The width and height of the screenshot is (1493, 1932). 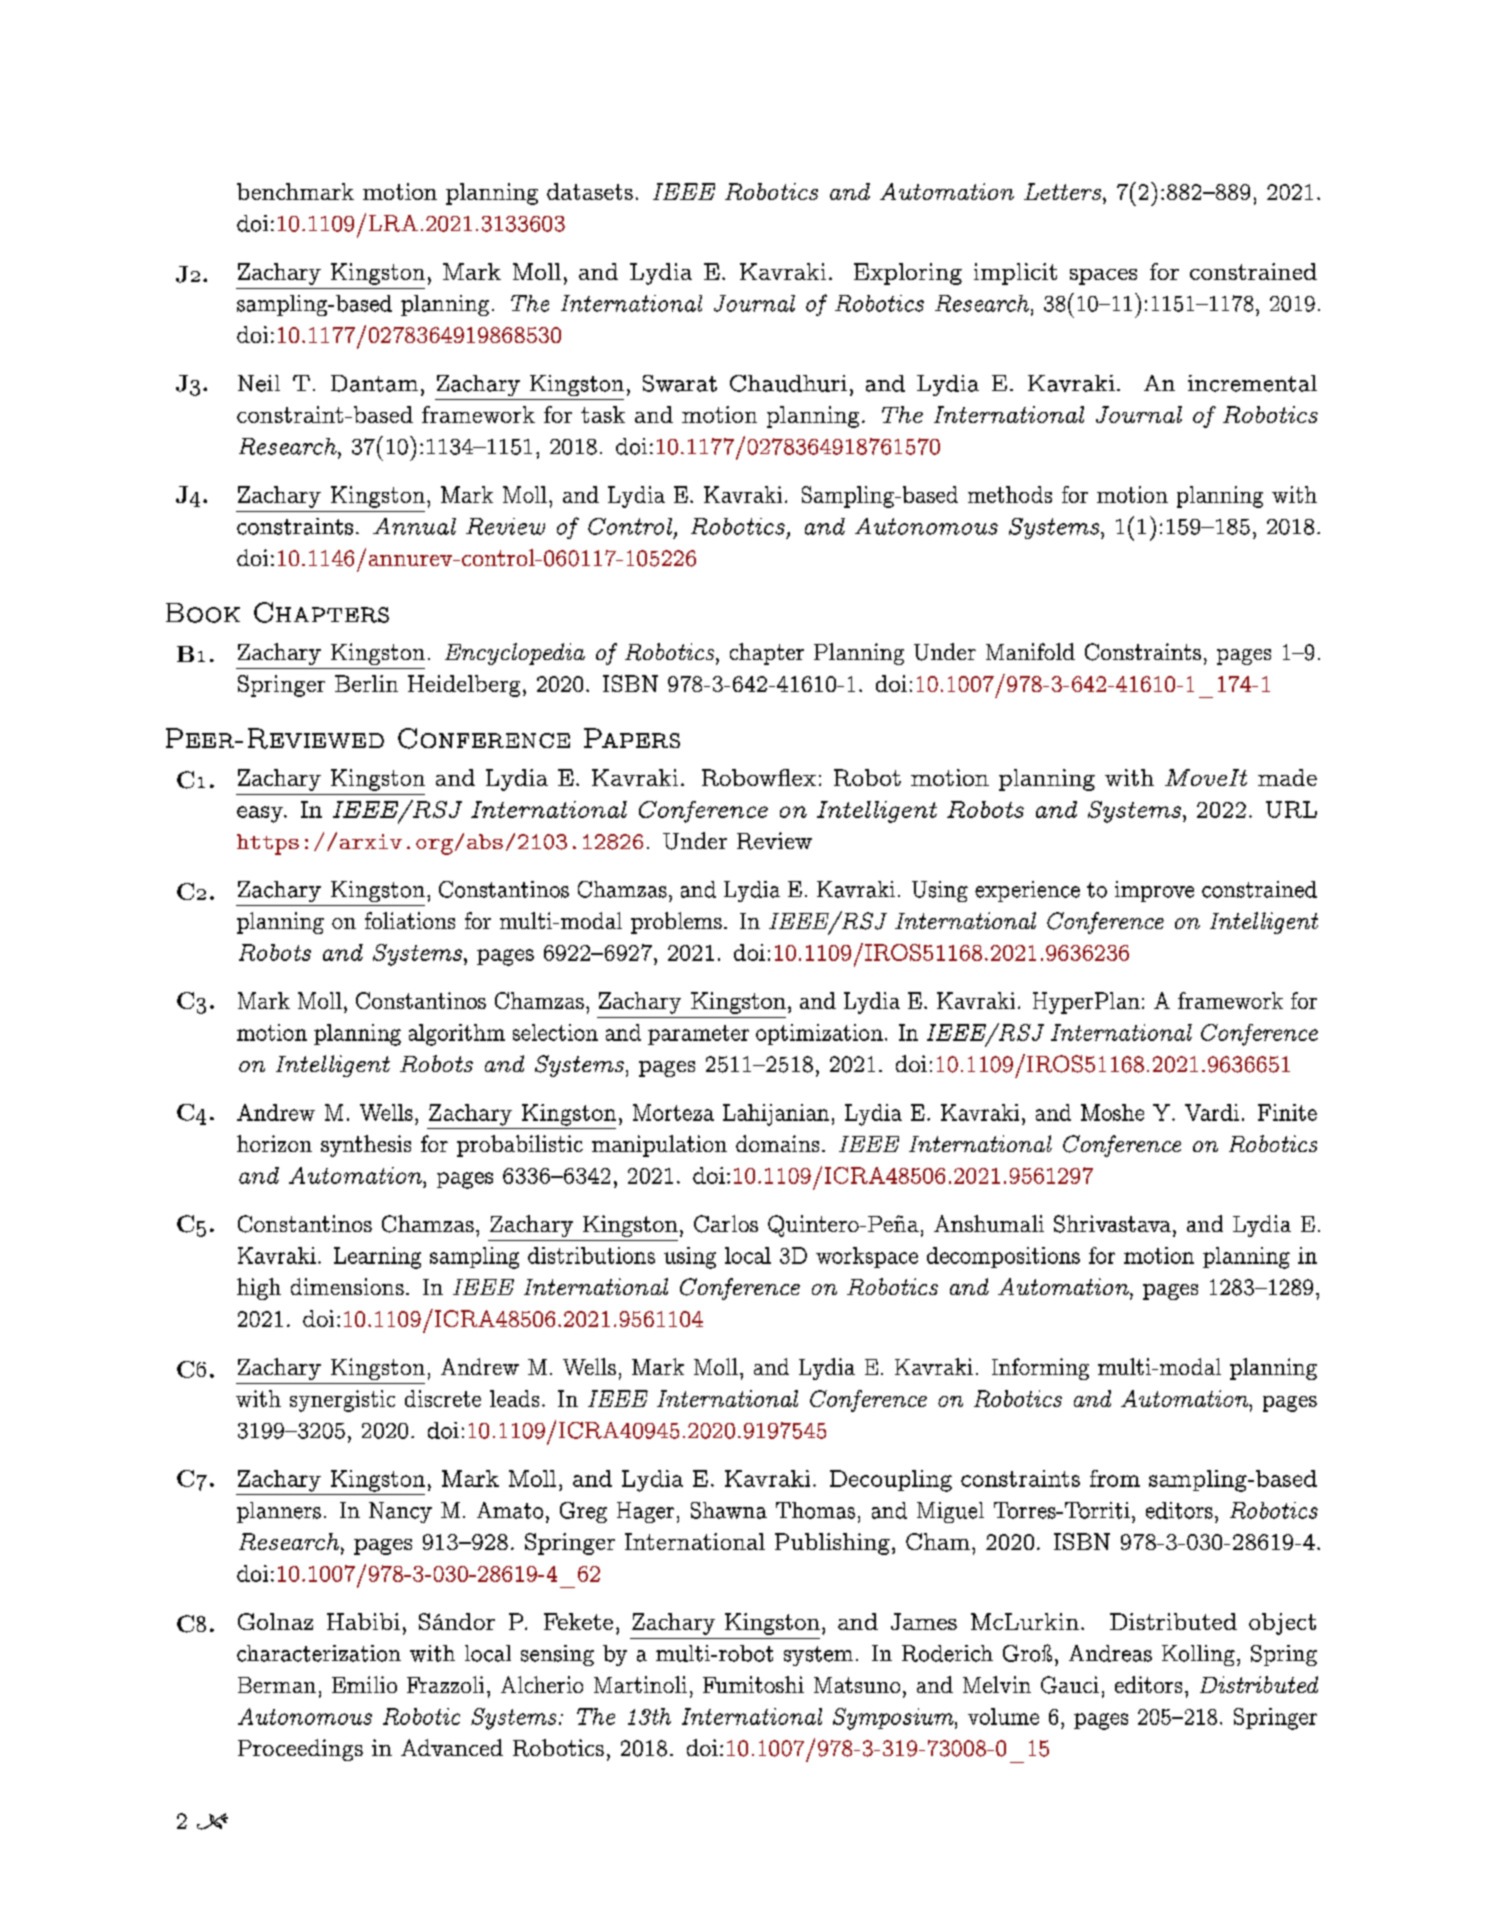 I want to click on Vardi, so click(x=1212, y=1112).
